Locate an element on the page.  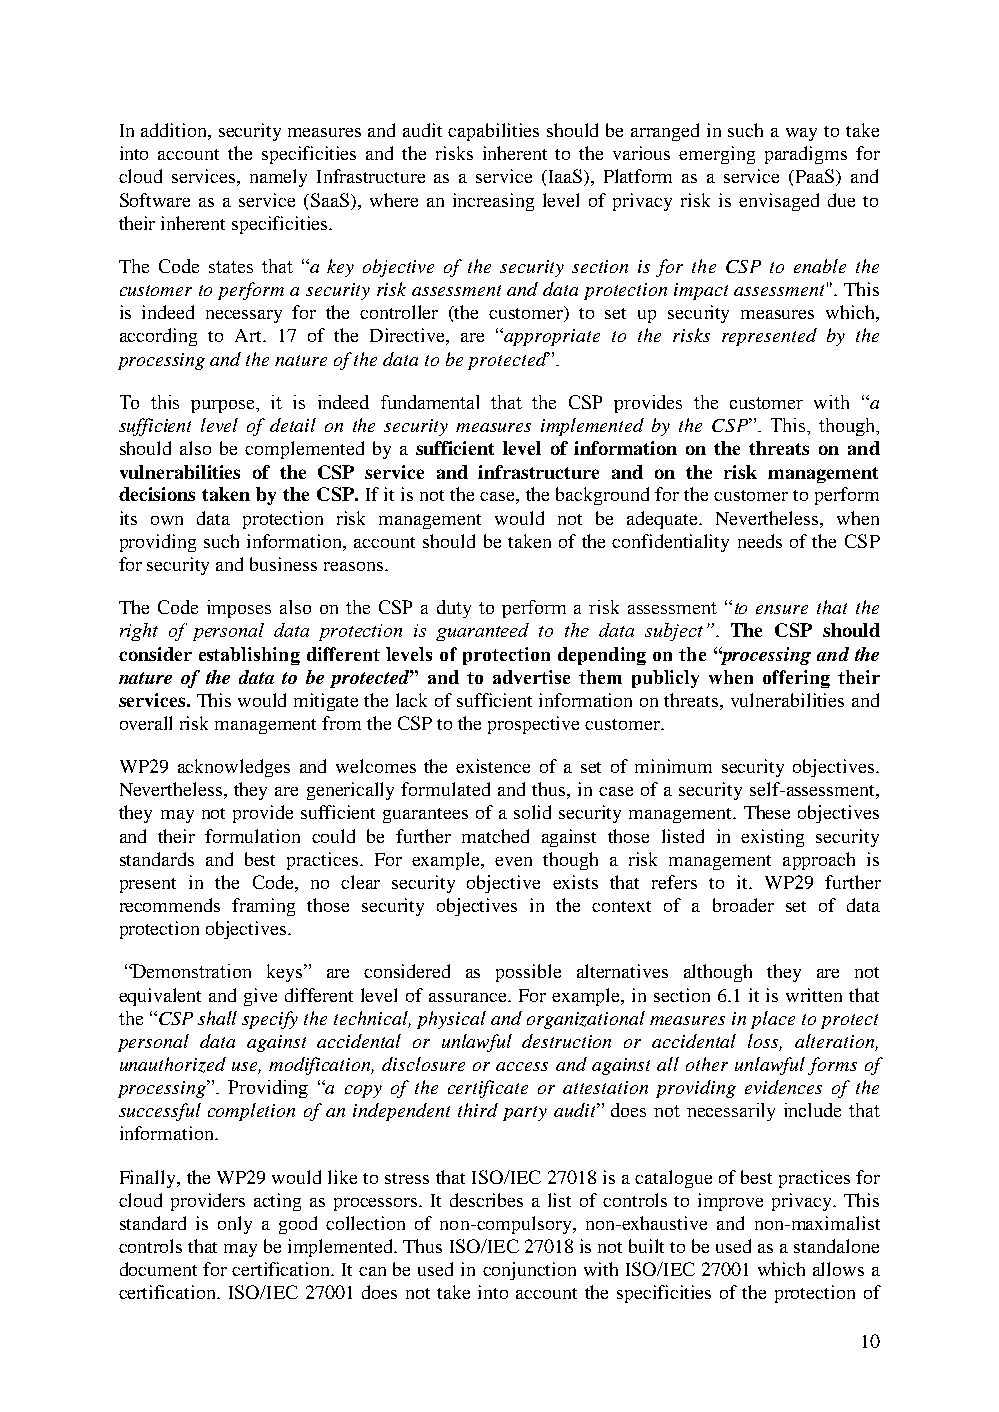
emerging is located at coordinates (717, 155).
